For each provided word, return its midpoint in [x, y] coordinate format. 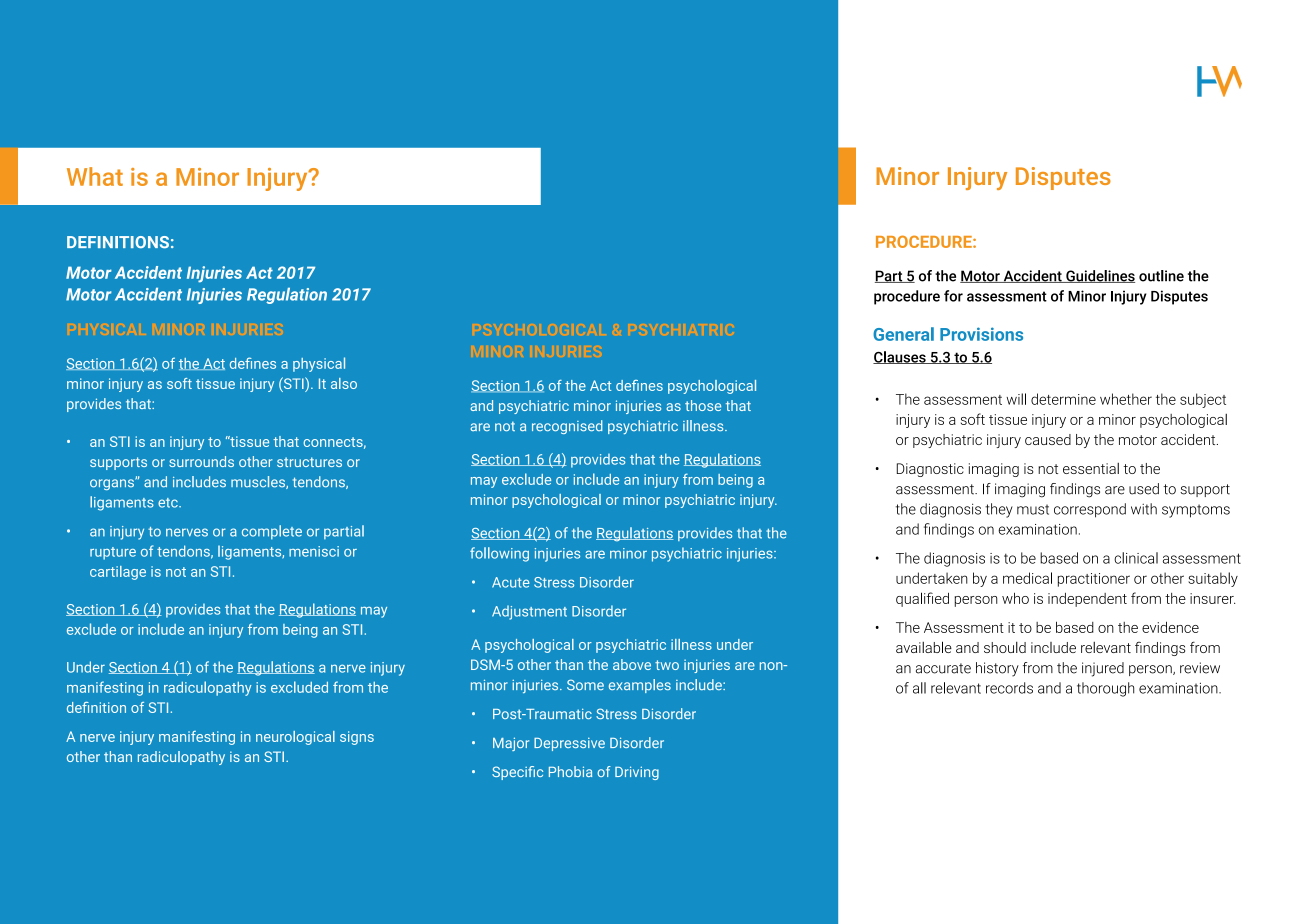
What [95, 176]
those [703, 405]
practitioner [1094, 580]
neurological [295, 738]
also [344, 383]
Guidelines [1099, 276]
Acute [511, 582]
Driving [637, 773]
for [953, 296]
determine [1063, 399]
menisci [314, 551]
